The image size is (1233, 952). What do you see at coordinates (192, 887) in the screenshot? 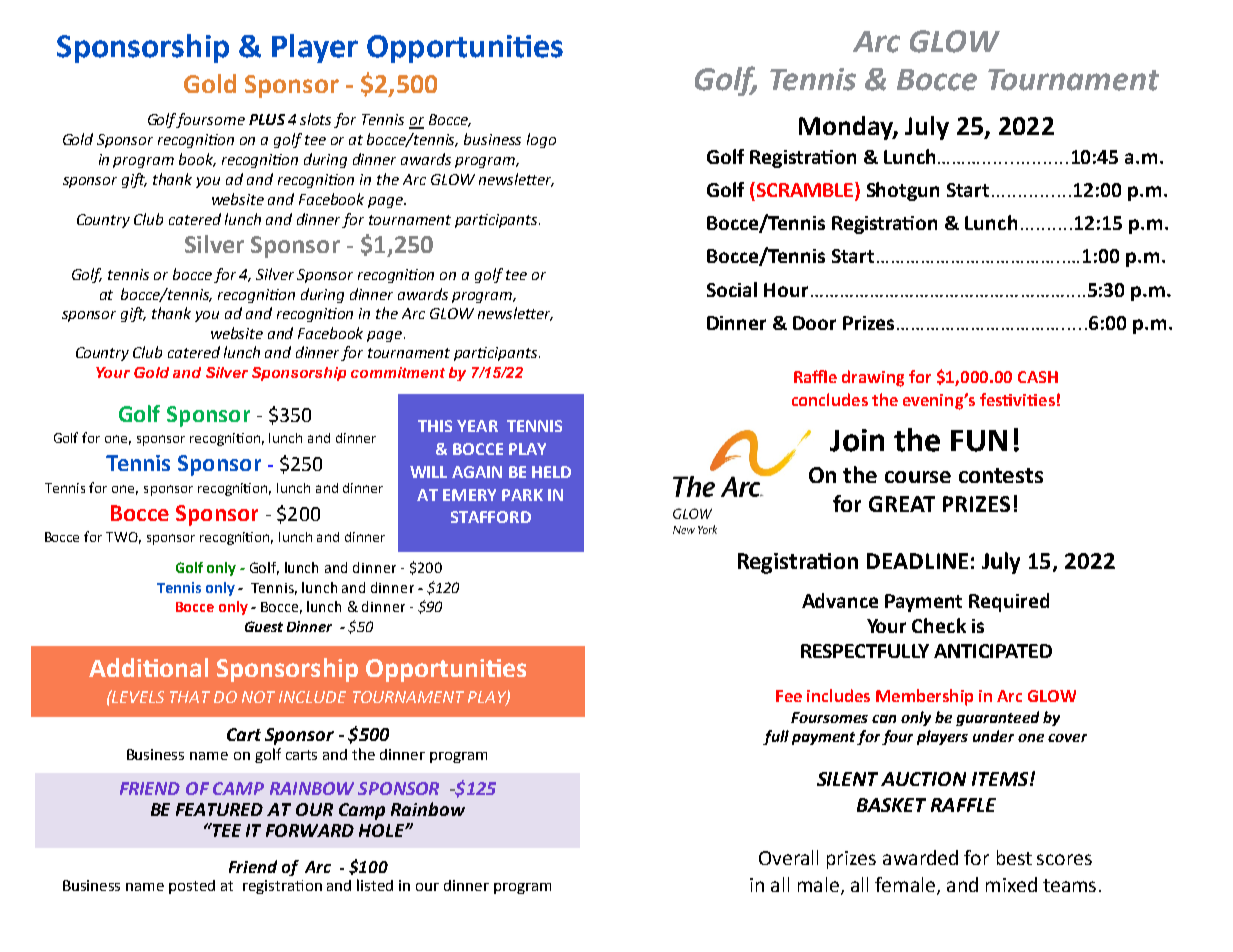
I see `posted` at bounding box center [192, 887].
